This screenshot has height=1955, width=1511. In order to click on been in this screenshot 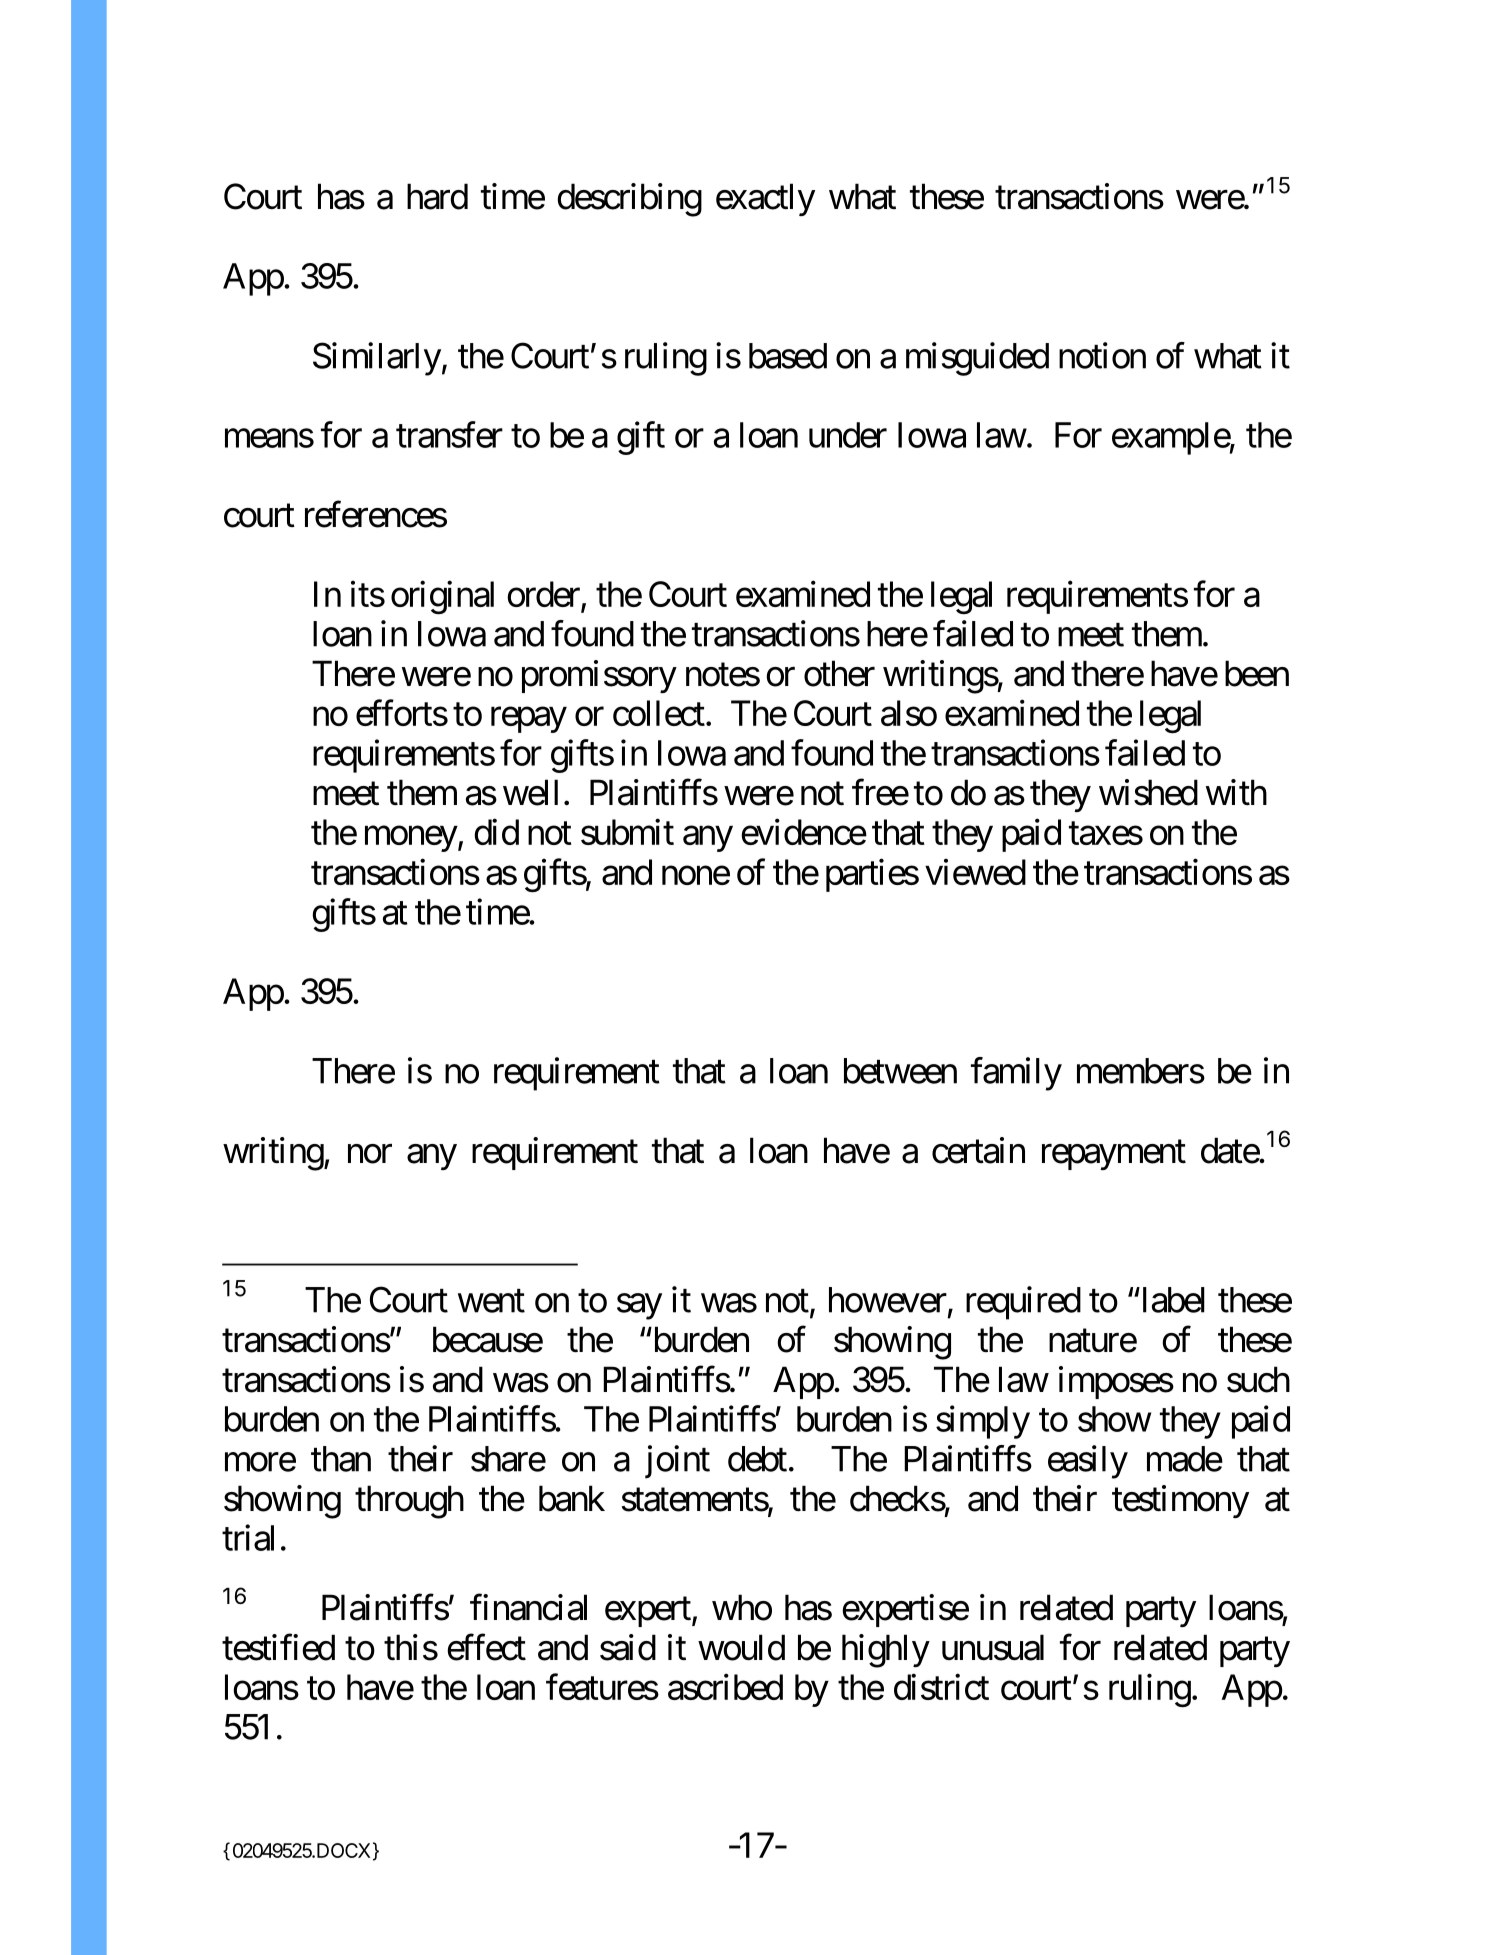, I will do `click(1257, 673)`.
